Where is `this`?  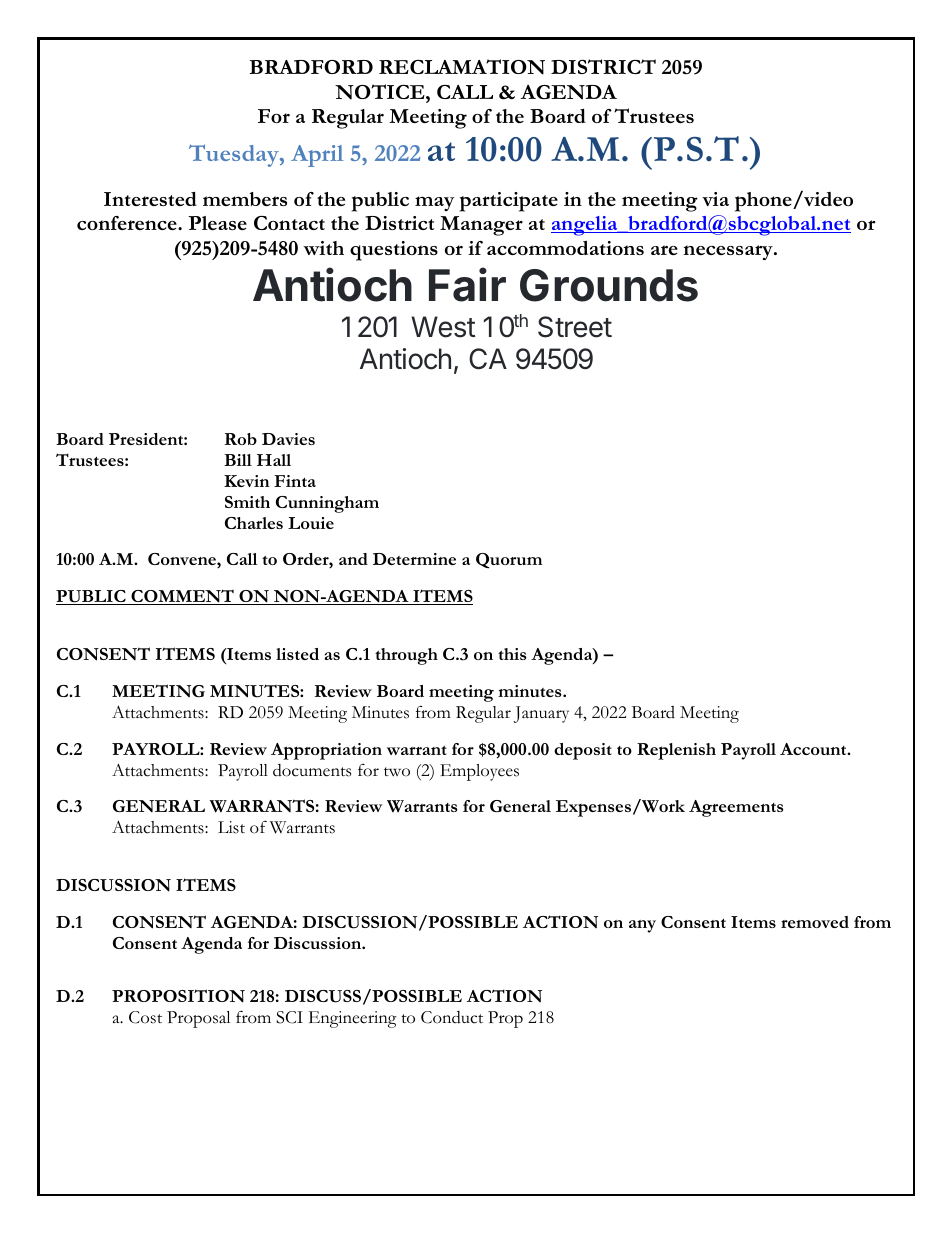
this is located at coordinates (512, 654).
